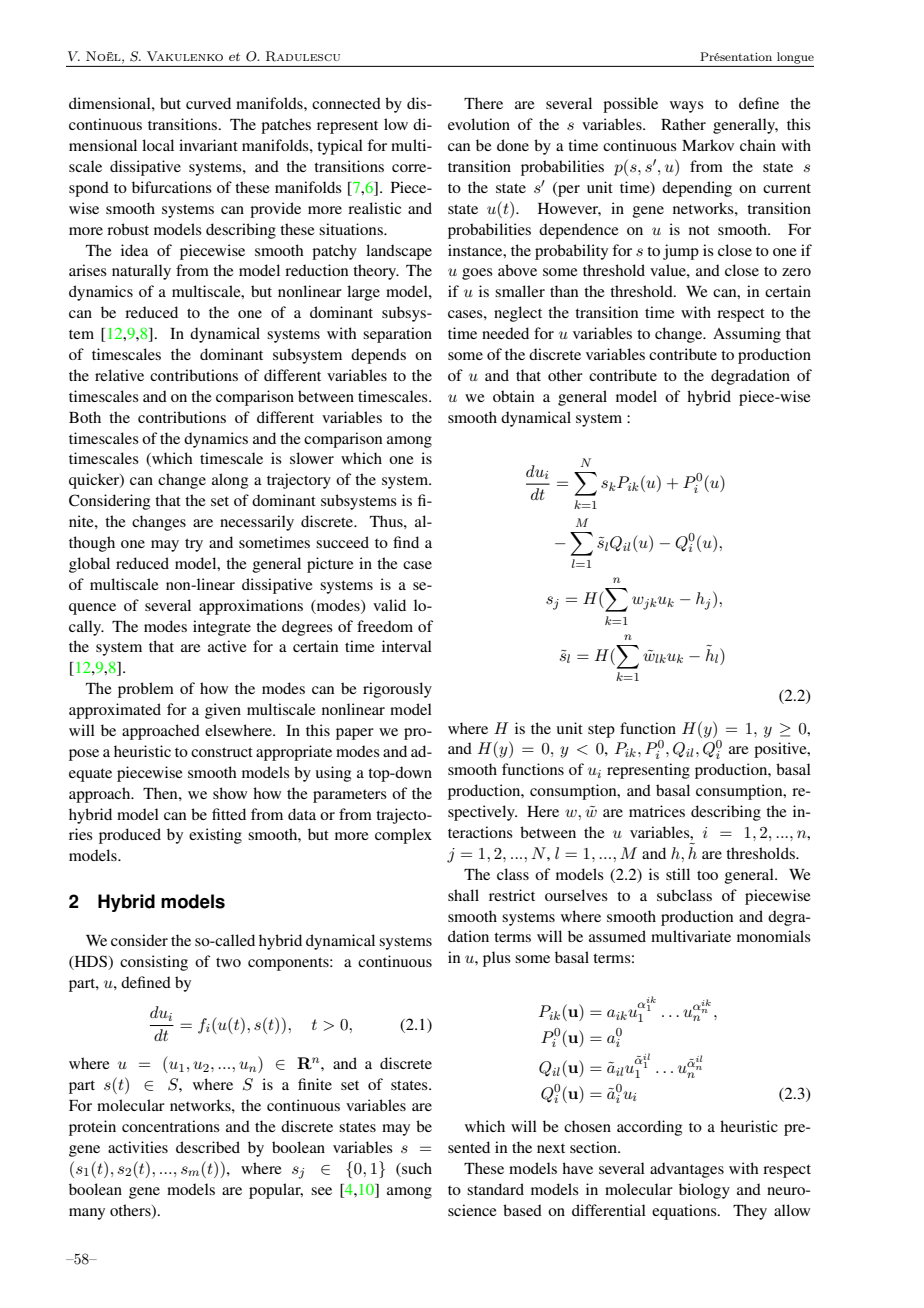 The height and width of the document is (1308, 924). Describe the element at coordinates (416, 1168) in the document. I see `such` at that location.
